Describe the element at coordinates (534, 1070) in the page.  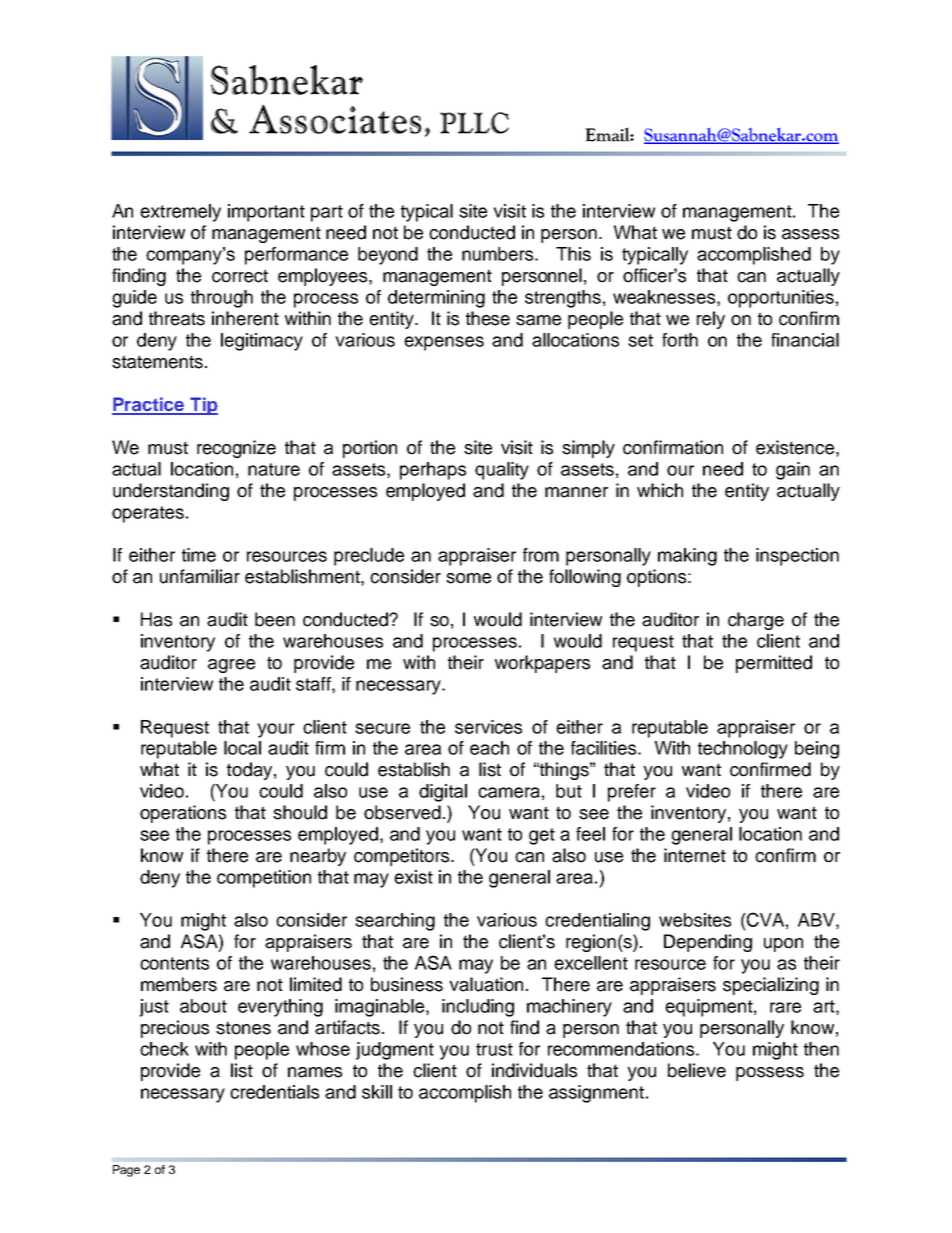
I see `individuals` at that location.
